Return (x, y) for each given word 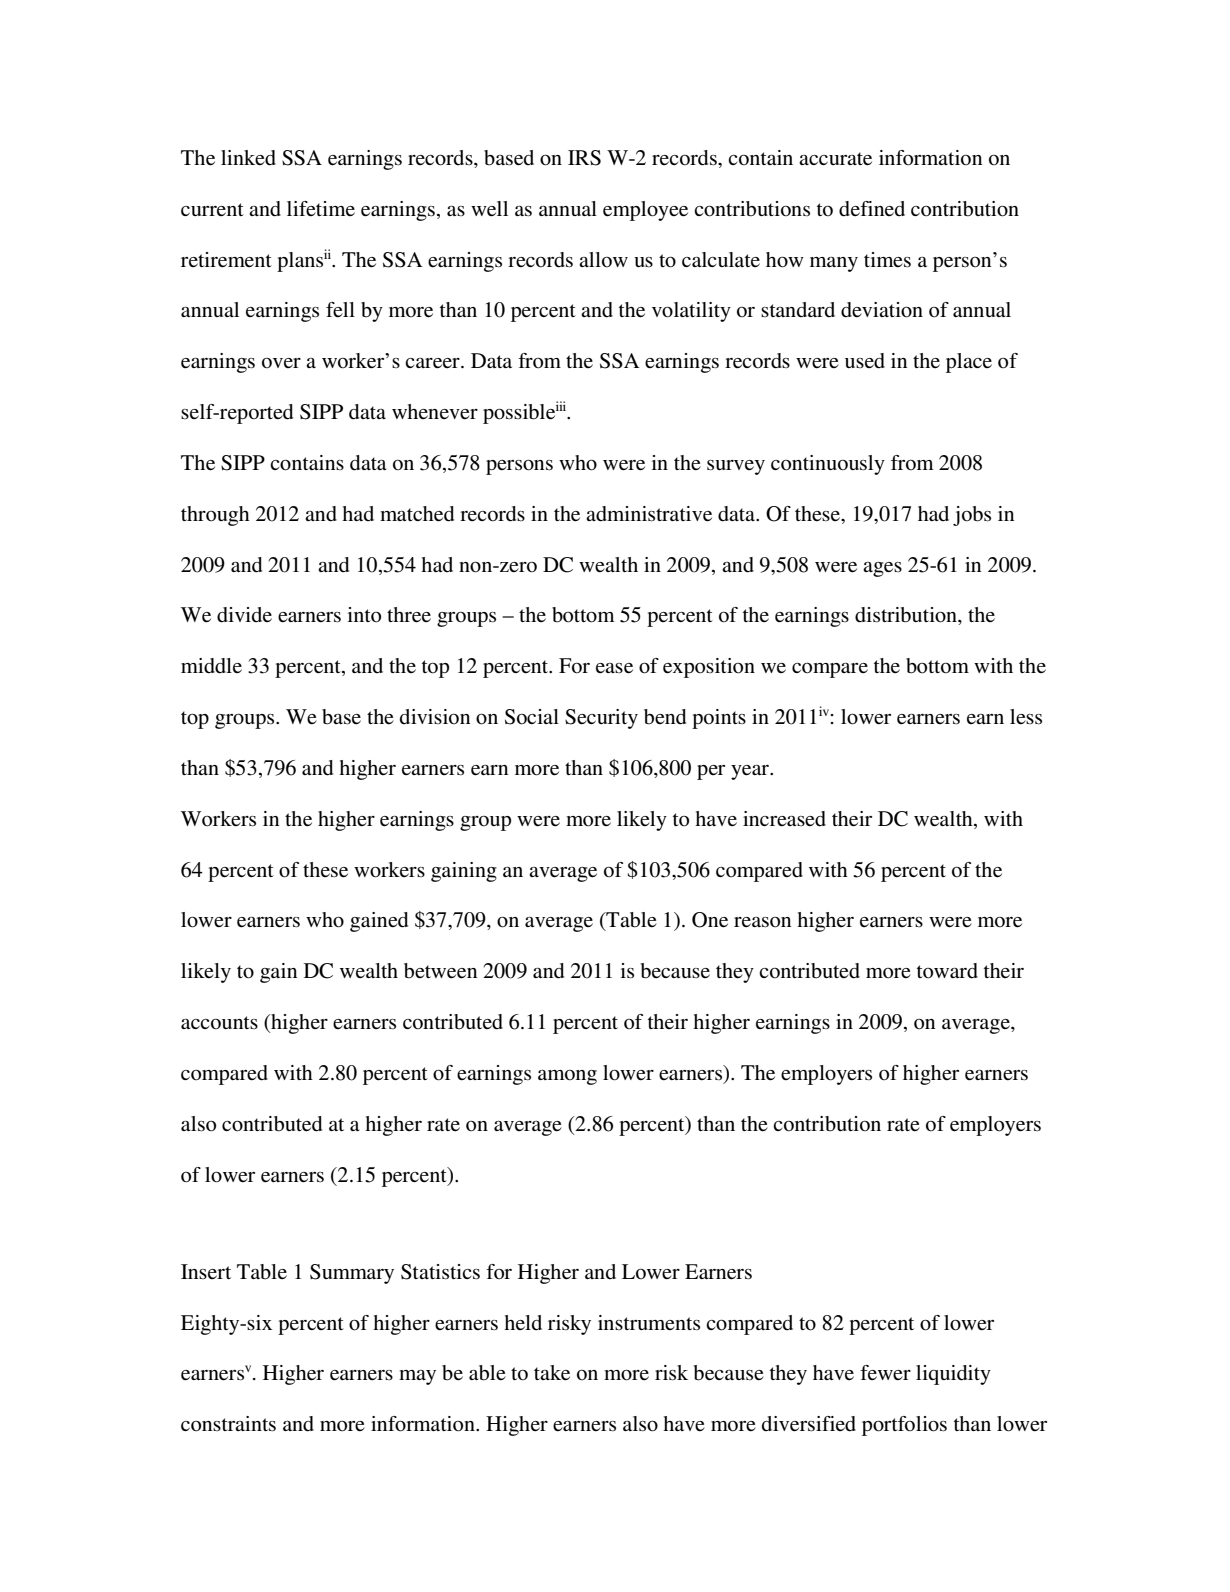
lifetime (321, 209)
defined (872, 209)
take (552, 1373)
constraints (228, 1424)
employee (645, 211)
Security (601, 719)
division (435, 717)
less (1026, 717)
